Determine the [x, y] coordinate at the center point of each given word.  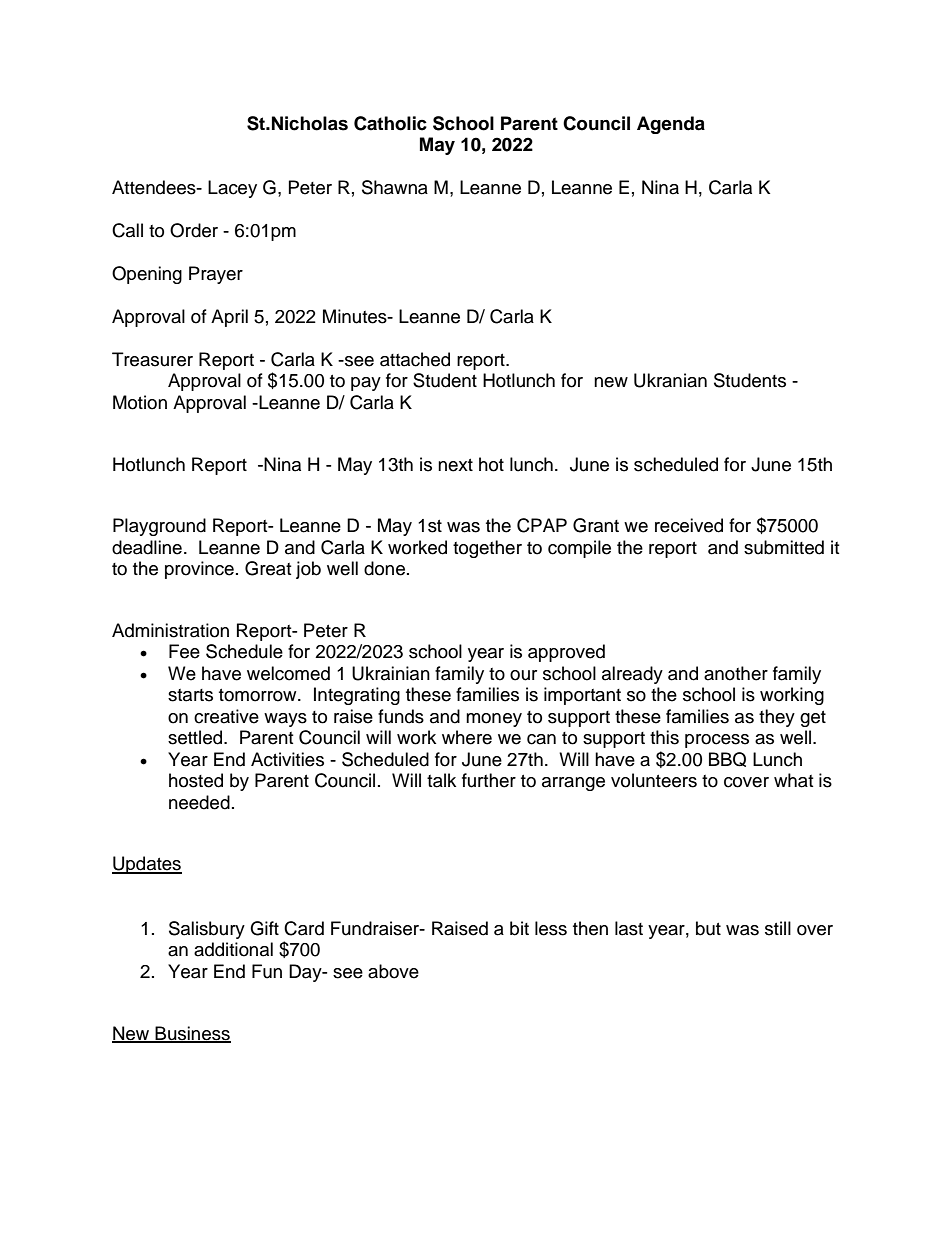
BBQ [727, 759]
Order [194, 230]
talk [441, 780]
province [199, 570]
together [487, 549]
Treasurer [152, 359]
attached [415, 359]
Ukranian [670, 380]
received [689, 525]
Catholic [390, 123]
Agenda [671, 125]
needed [199, 802]
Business [192, 1034]
